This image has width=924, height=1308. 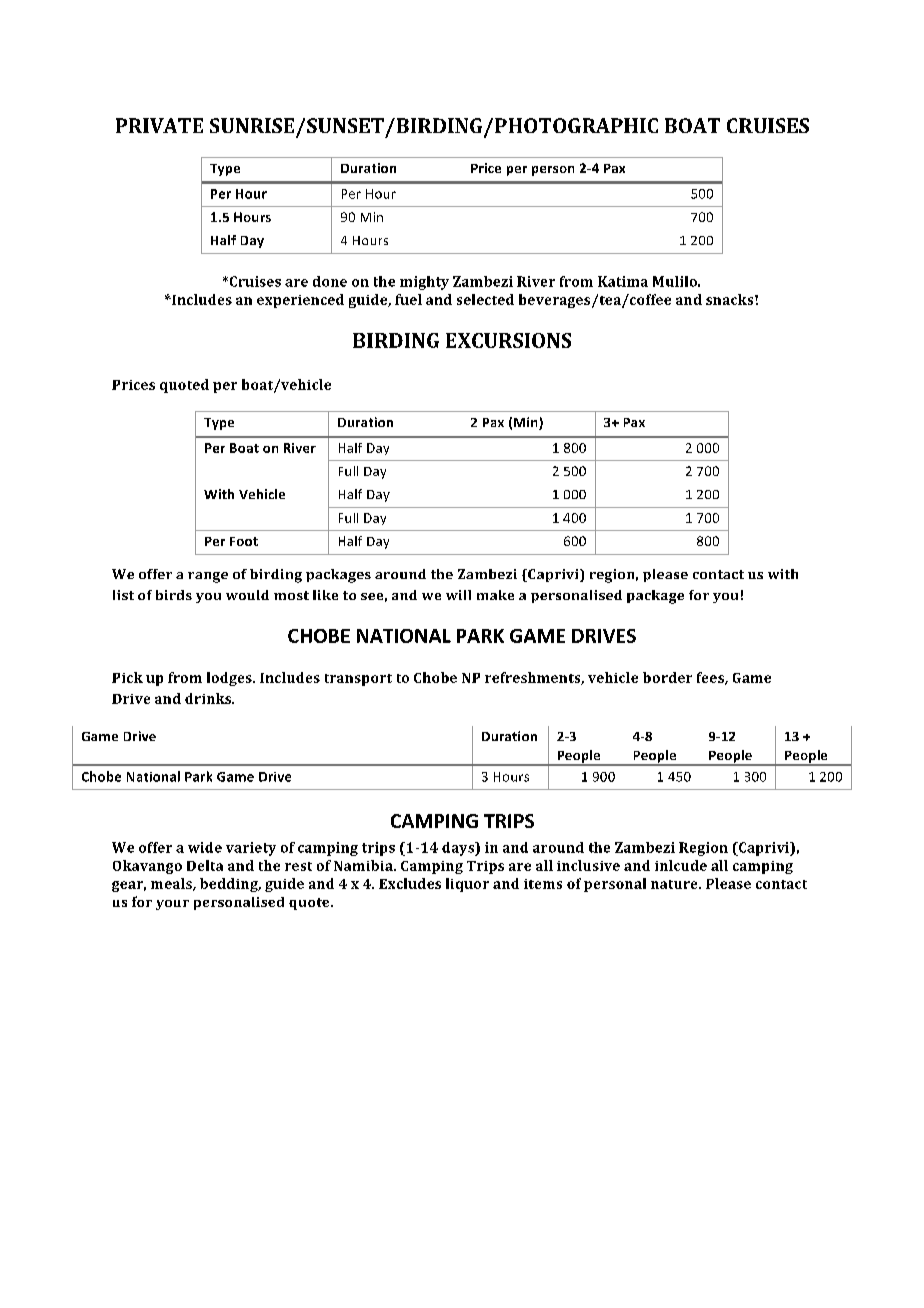 I want to click on will, so click(x=458, y=595).
